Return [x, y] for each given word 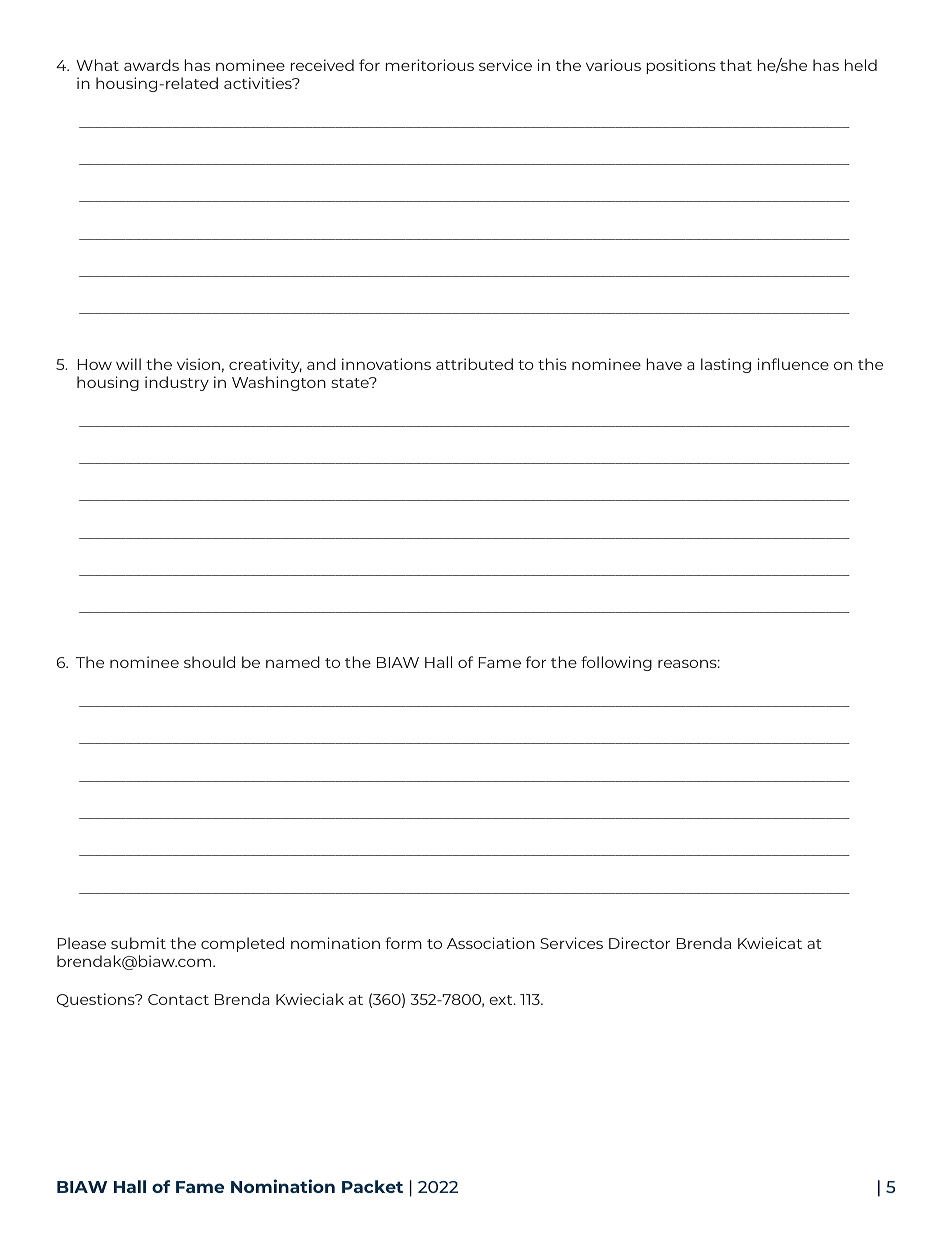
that [736, 65]
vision [198, 364]
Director [639, 943]
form [403, 943]
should [209, 662]
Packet [372, 1186]
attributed [474, 364]
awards [151, 65]
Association [491, 943]
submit [138, 943]
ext [502, 1000]
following [616, 663]
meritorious [429, 65]
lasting [726, 365]
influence [793, 364]
